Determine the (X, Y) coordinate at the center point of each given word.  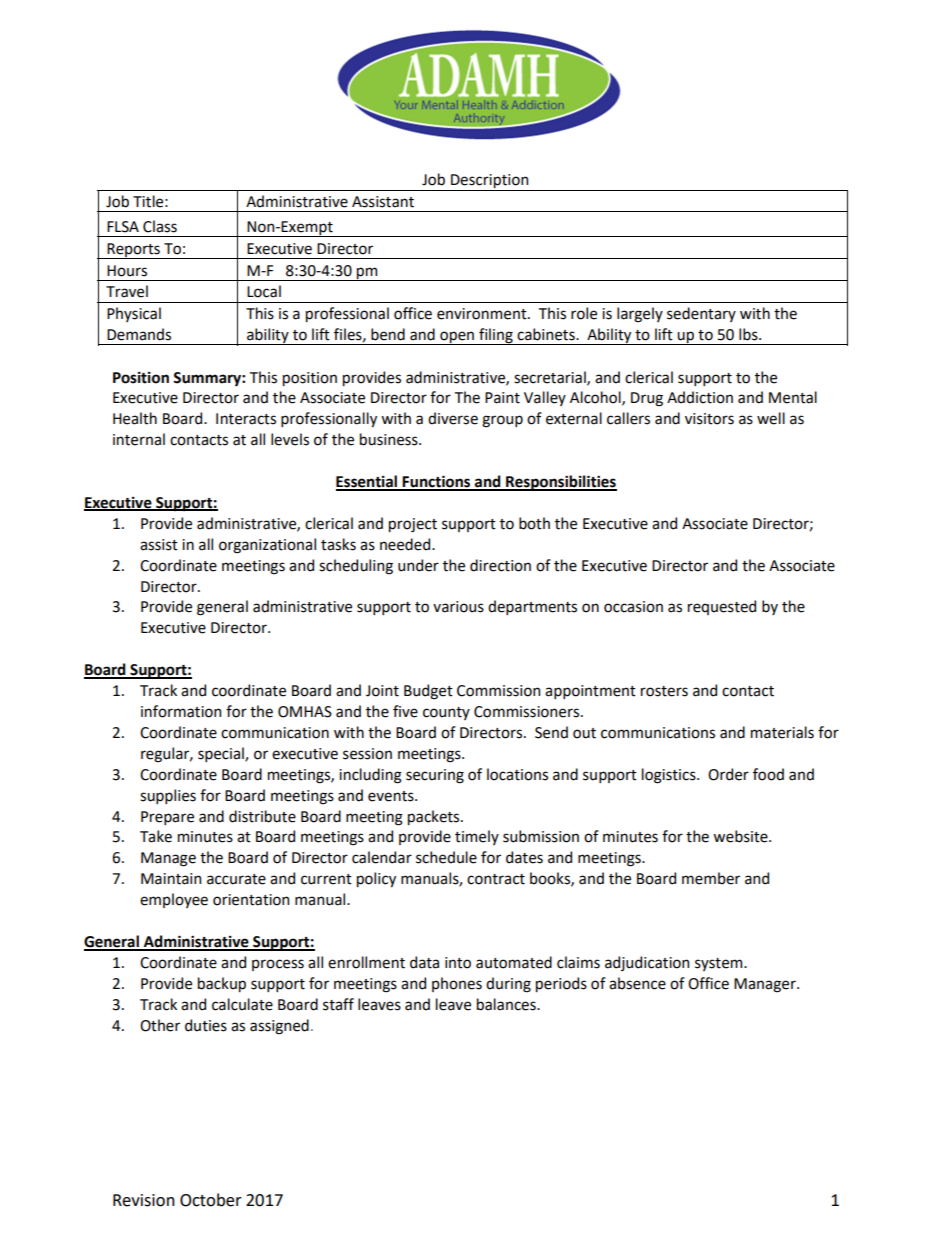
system (720, 964)
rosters (664, 691)
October (211, 1200)
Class (160, 226)
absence (637, 983)
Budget (428, 692)
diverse (453, 418)
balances (507, 1004)
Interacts (246, 419)
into (458, 963)
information (181, 711)
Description (490, 182)
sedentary (701, 314)
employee (174, 900)
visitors (709, 419)
